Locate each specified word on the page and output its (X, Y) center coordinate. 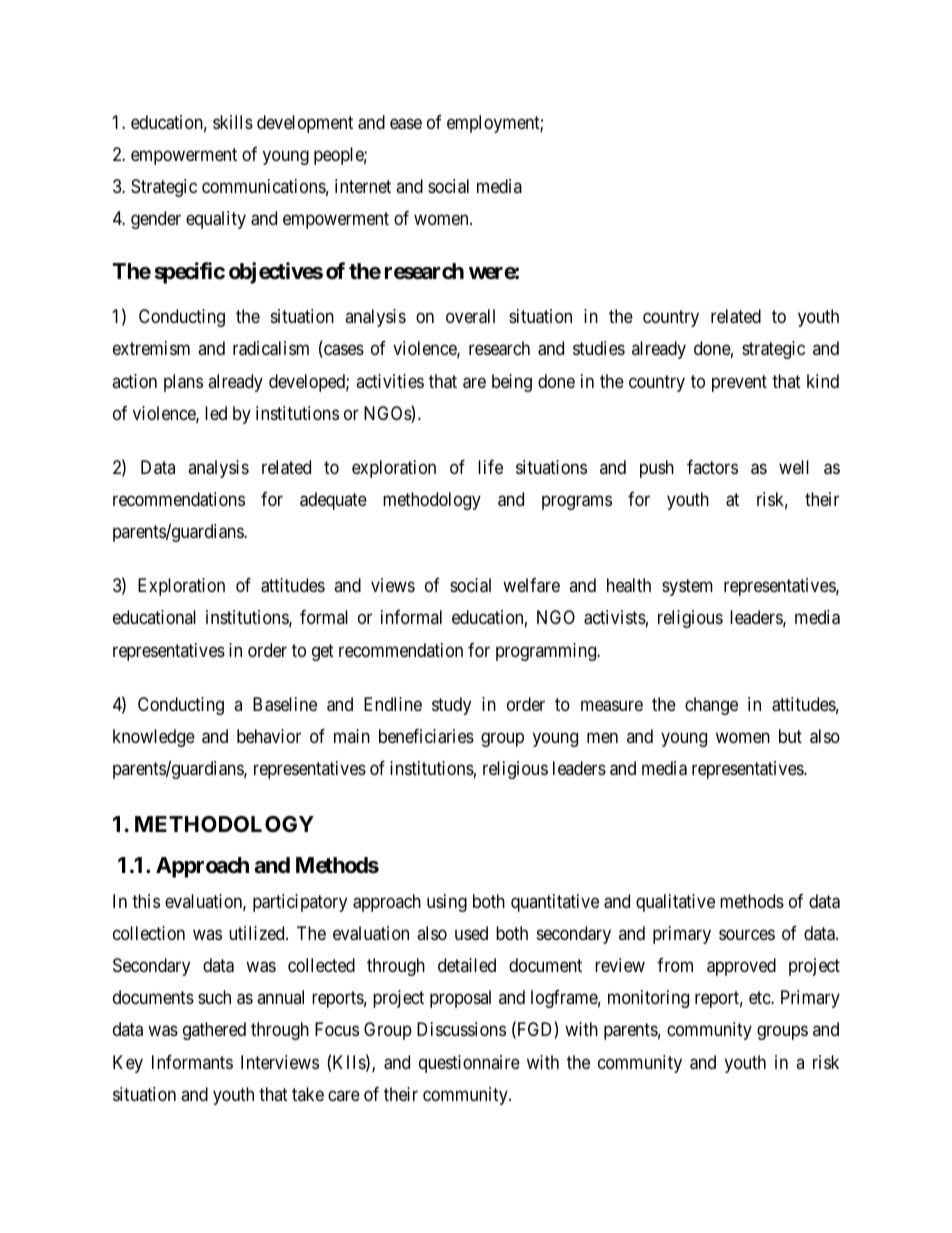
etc (760, 997)
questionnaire (469, 1064)
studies (599, 348)
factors (712, 467)
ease (406, 124)
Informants (192, 1062)
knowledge (154, 738)
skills (233, 122)
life (490, 467)
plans (183, 383)
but (790, 736)
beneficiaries (426, 736)
